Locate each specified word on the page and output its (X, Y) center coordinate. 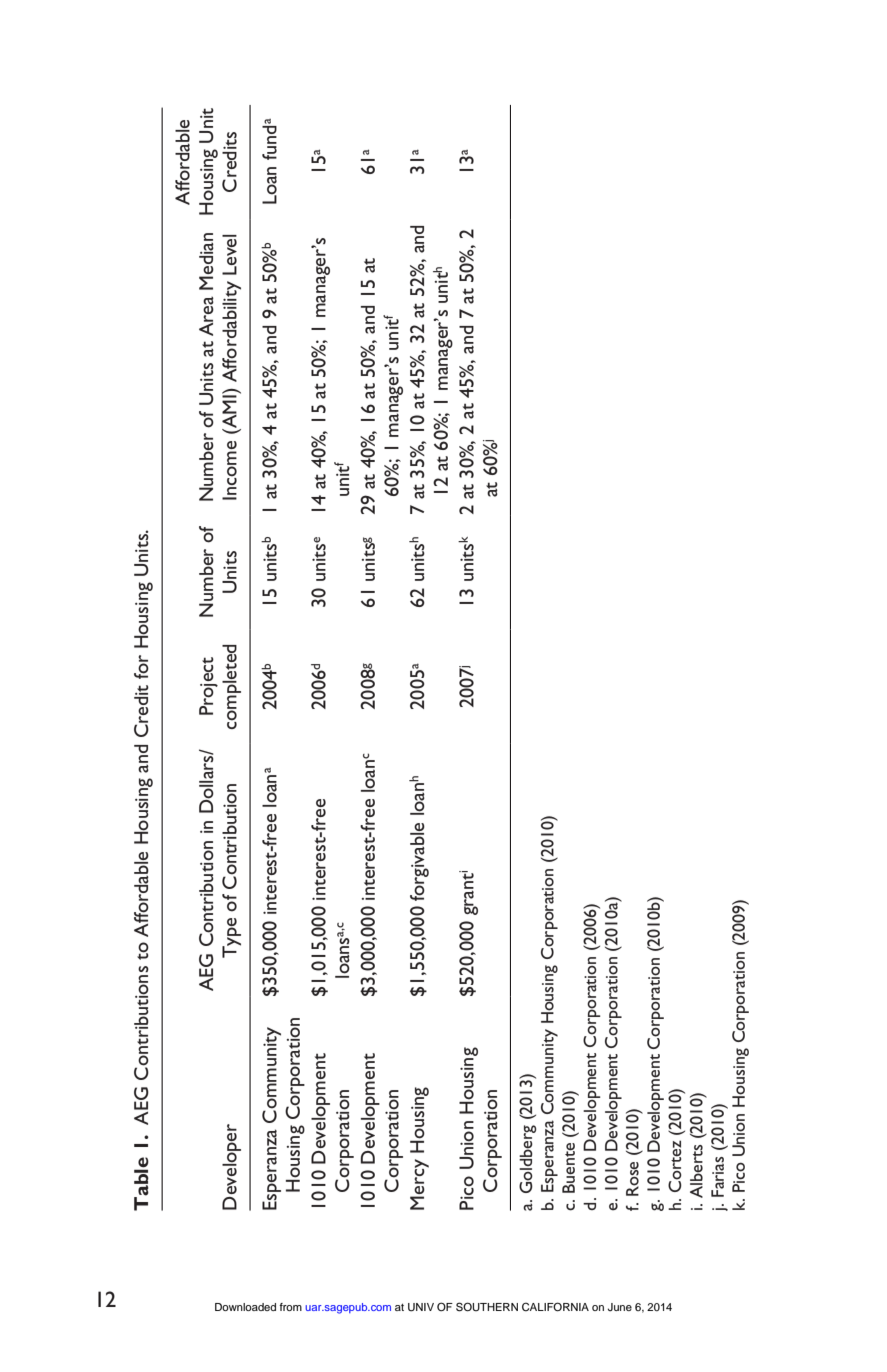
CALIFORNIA (555, 1307)
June (620, 1307)
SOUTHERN (487, 1307)
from (290, 1307)
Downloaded (245, 1307)
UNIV (421, 1307)
